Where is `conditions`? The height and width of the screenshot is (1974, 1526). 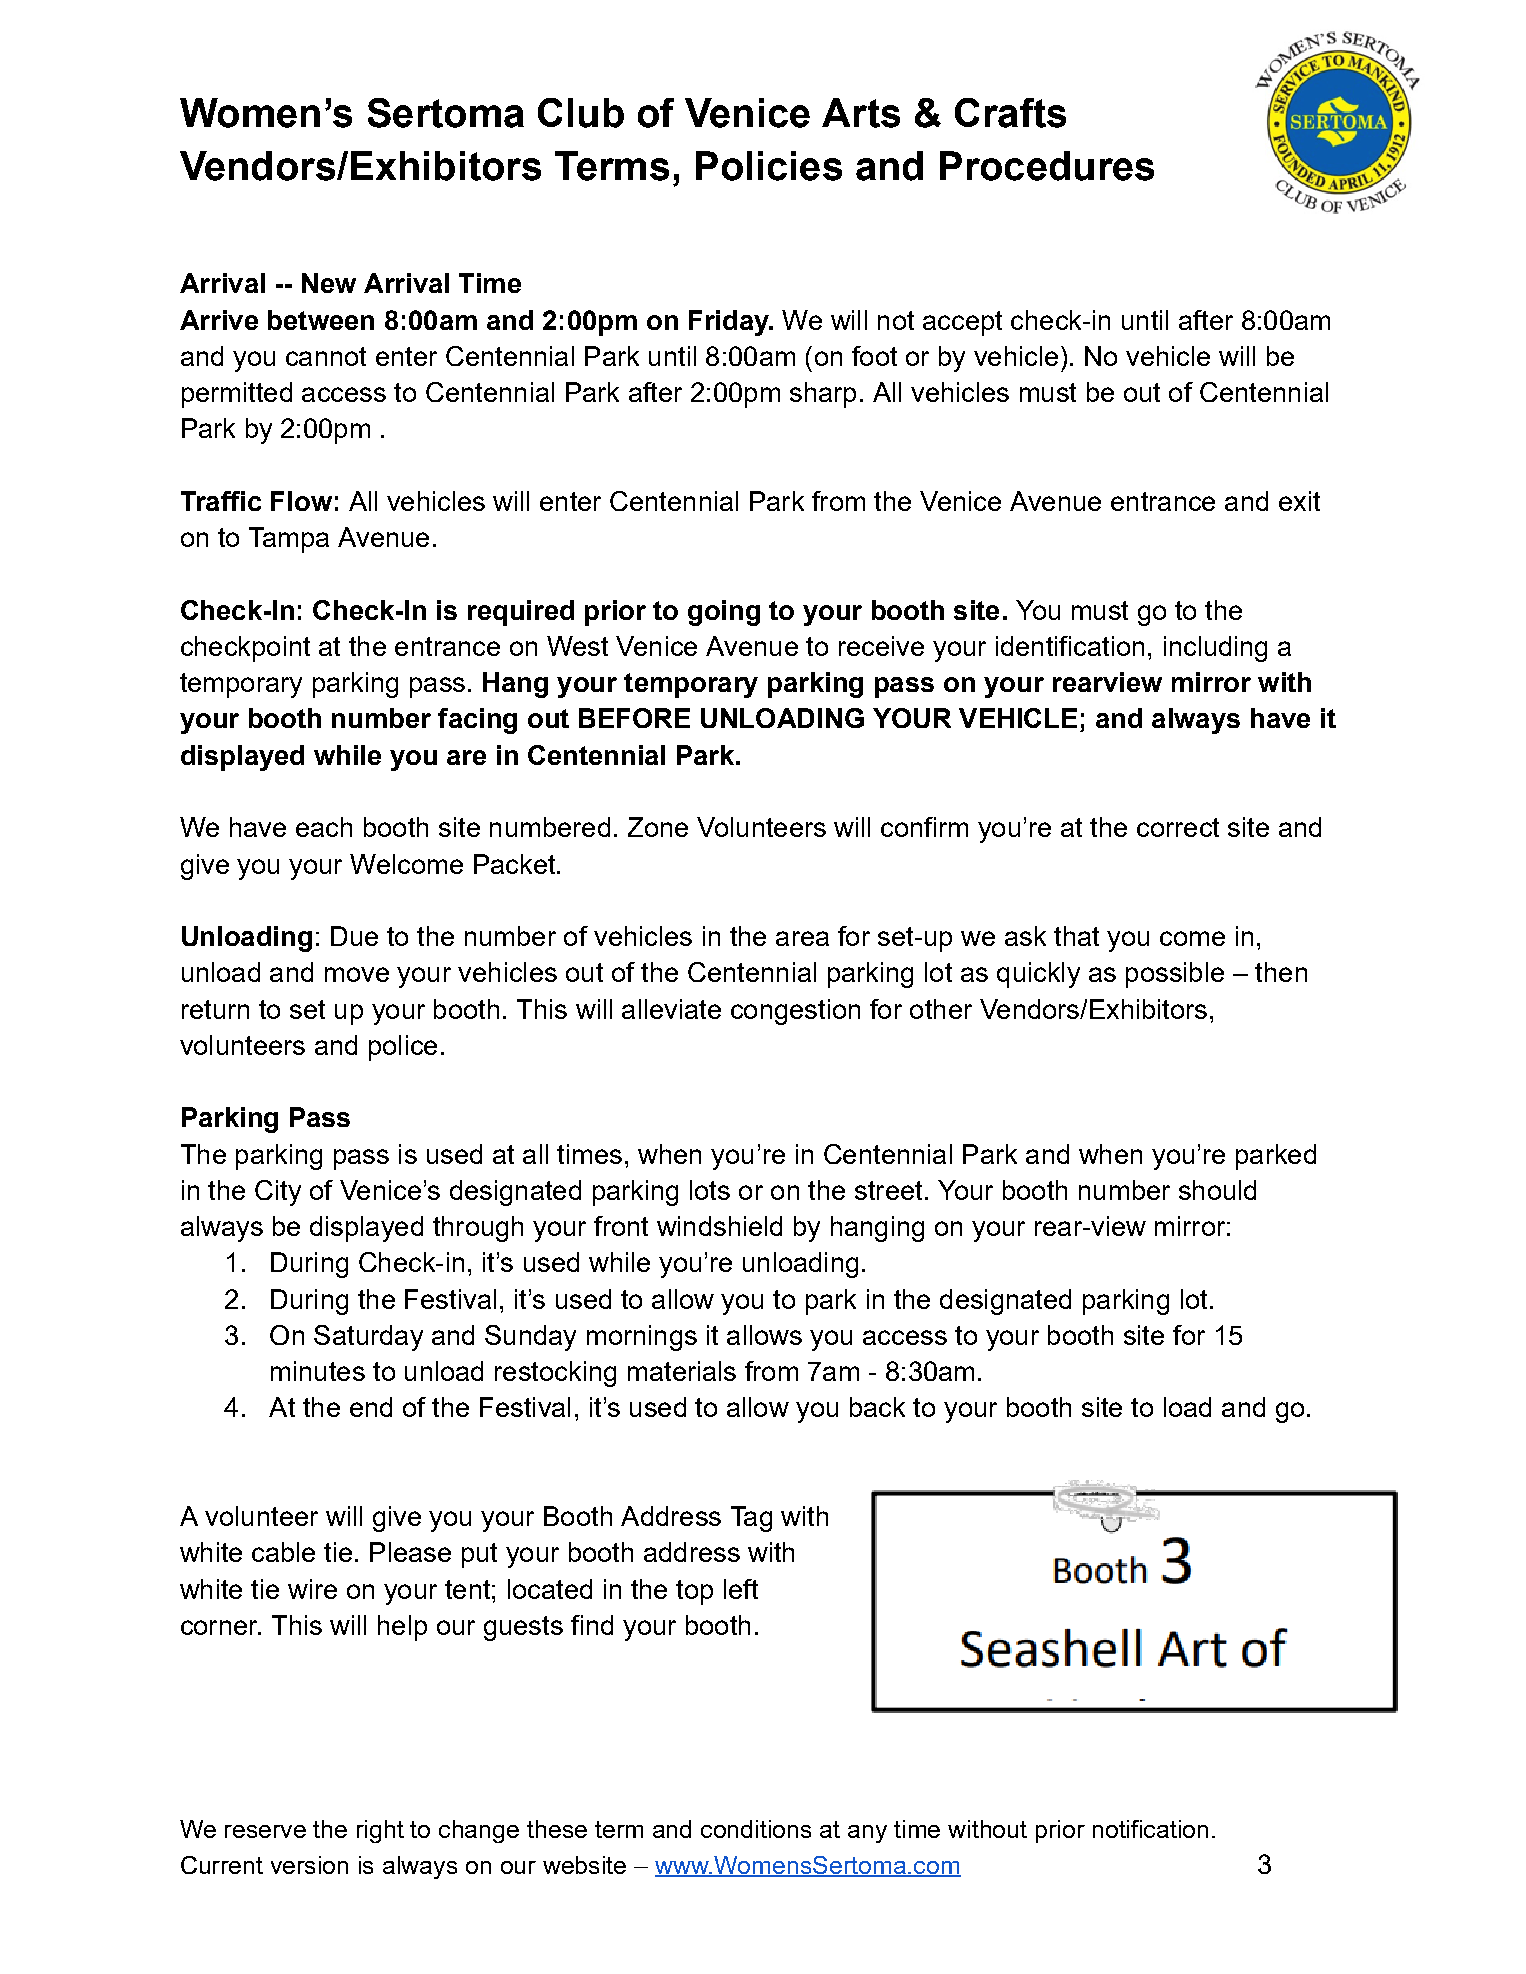 conditions is located at coordinates (756, 1829).
